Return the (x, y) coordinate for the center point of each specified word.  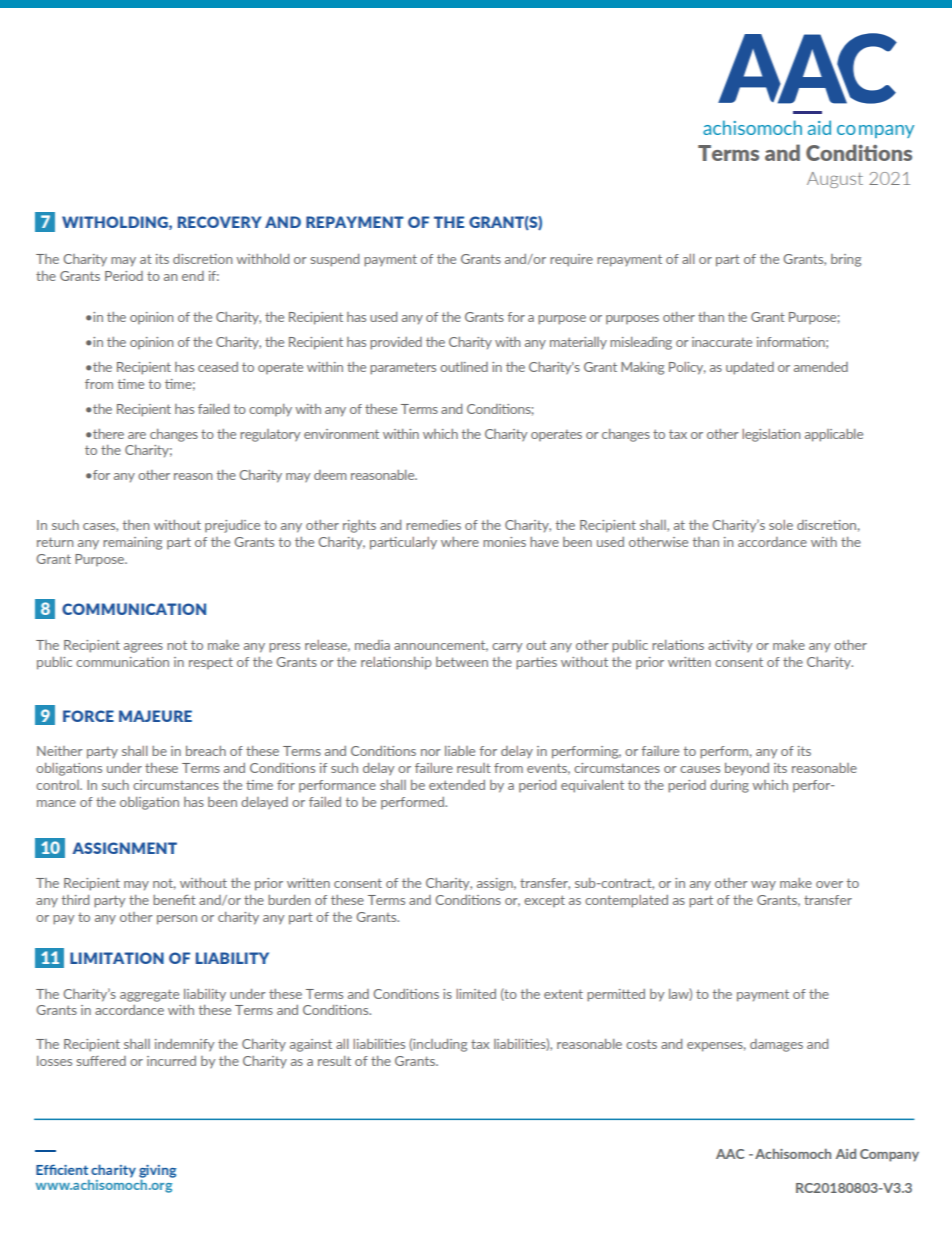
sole (781, 525)
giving (157, 1171)
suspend (335, 260)
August (835, 180)
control (58, 785)
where (460, 542)
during (729, 786)
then (136, 525)
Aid (846, 1153)
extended (457, 785)
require (571, 260)
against (311, 1045)
